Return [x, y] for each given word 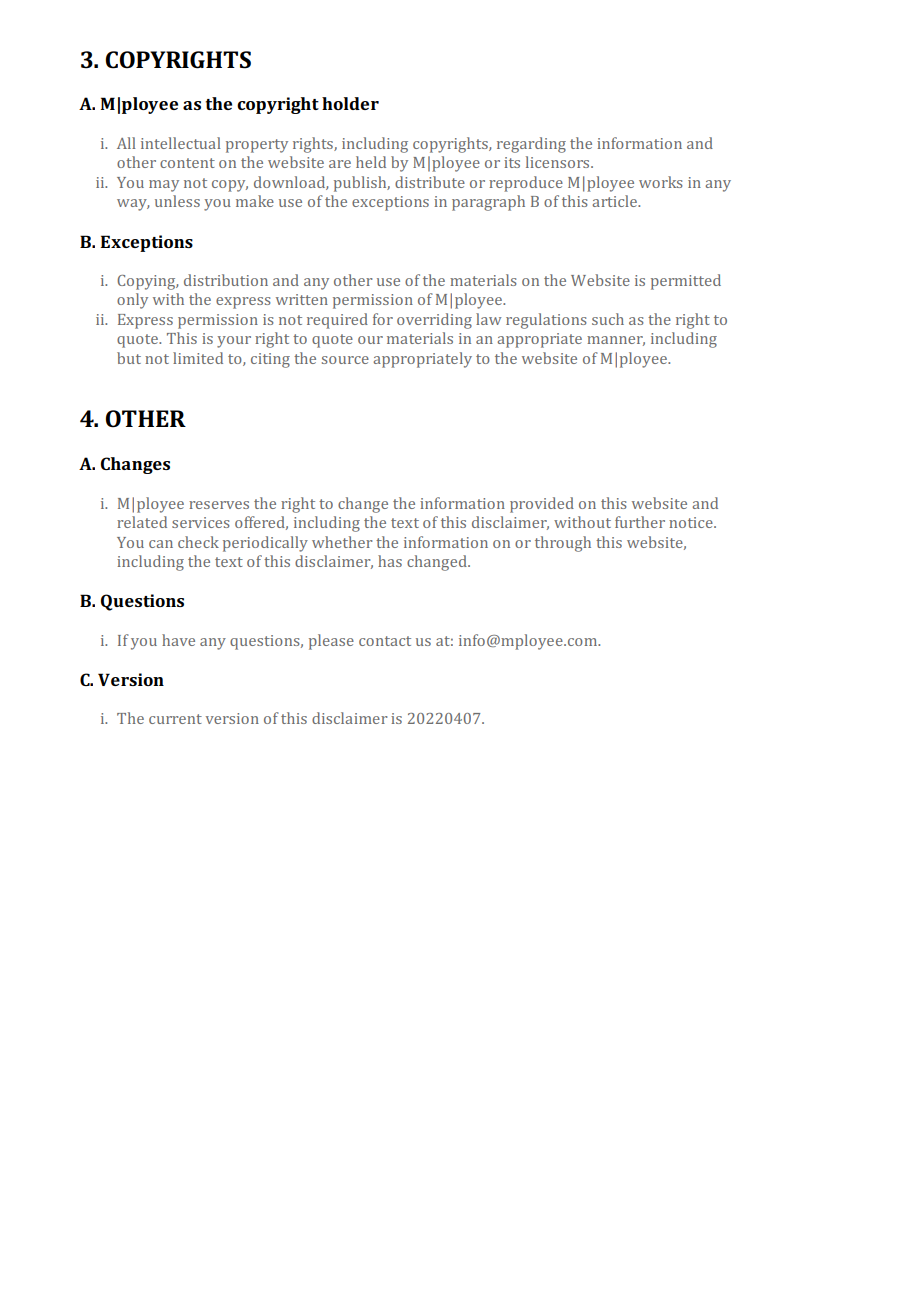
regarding [531, 145]
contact [385, 641]
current [175, 719]
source [345, 360]
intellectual [181, 143]
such [608, 319]
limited [198, 358]
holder [350, 103]
